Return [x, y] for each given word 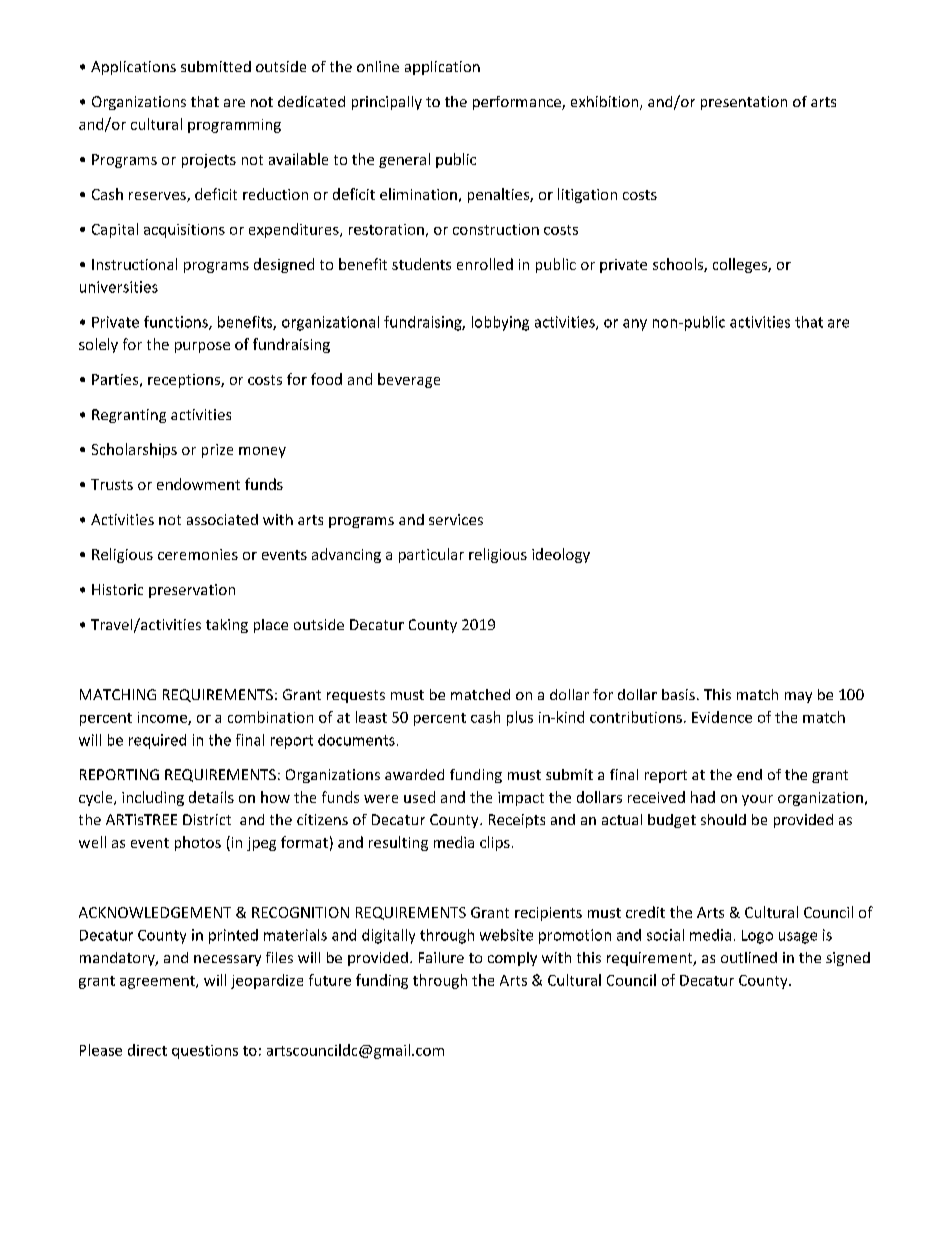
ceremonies [198, 554]
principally [387, 103]
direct [147, 1050]
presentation [744, 103]
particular [431, 555]
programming [234, 126]
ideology [561, 555]
